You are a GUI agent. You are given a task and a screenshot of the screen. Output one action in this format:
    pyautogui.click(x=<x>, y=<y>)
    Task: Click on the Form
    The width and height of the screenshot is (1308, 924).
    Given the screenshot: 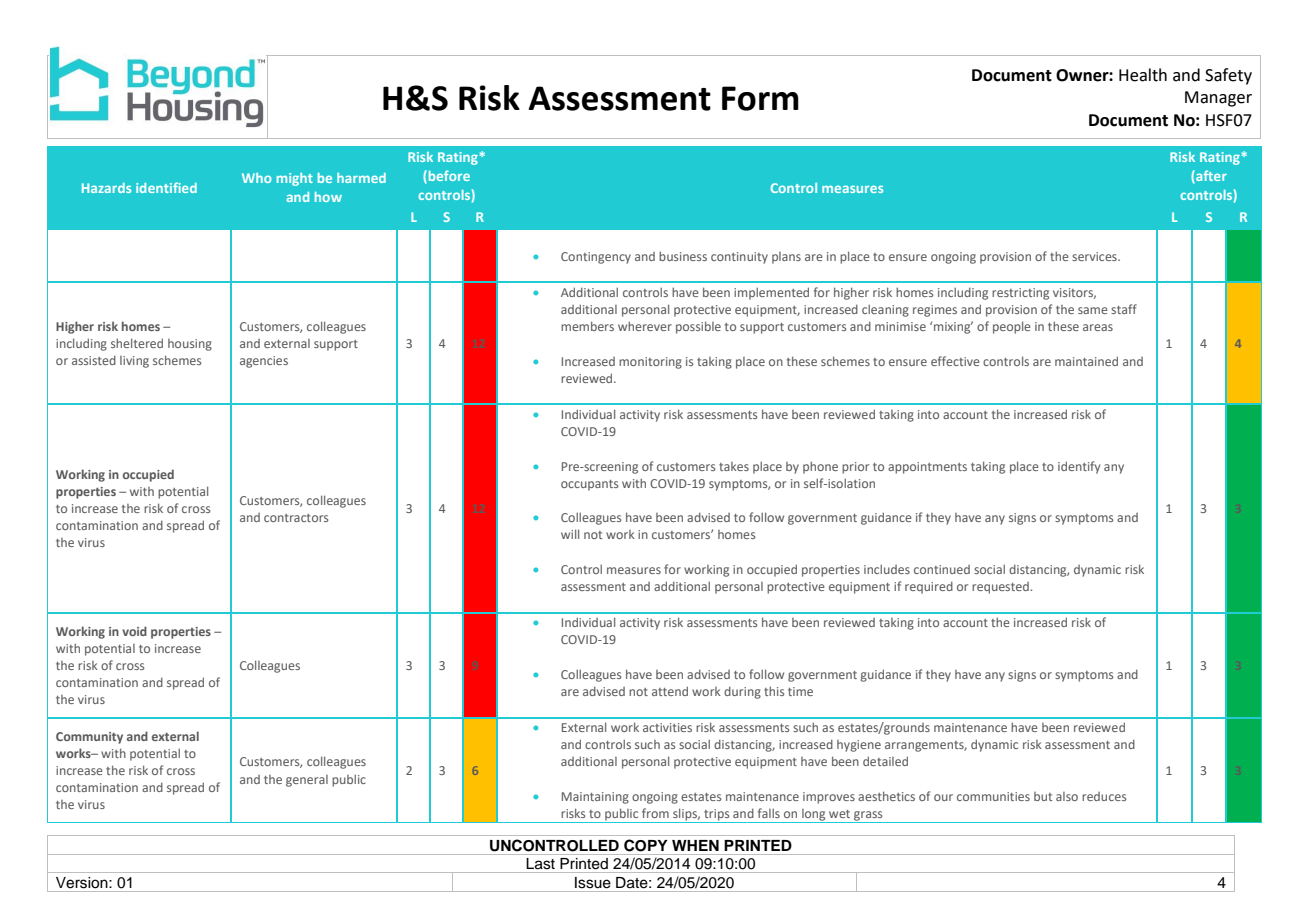 What is the action you would take?
    pyautogui.click(x=760, y=98)
